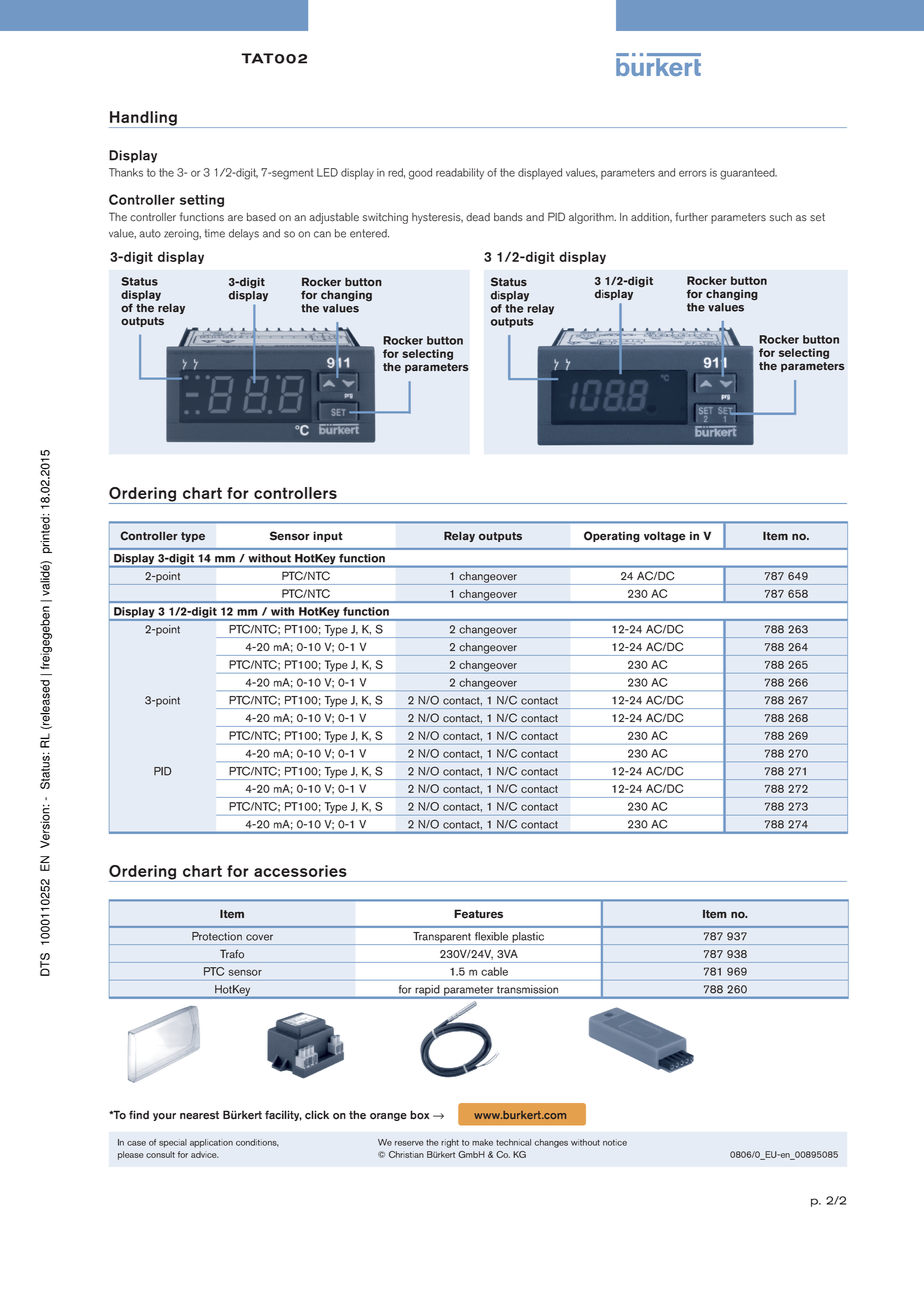 The image size is (924, 1308). What do you see at coordinates (665, 537) in the screenshot?
I see `voltage` at bounding box center [665, 537].
